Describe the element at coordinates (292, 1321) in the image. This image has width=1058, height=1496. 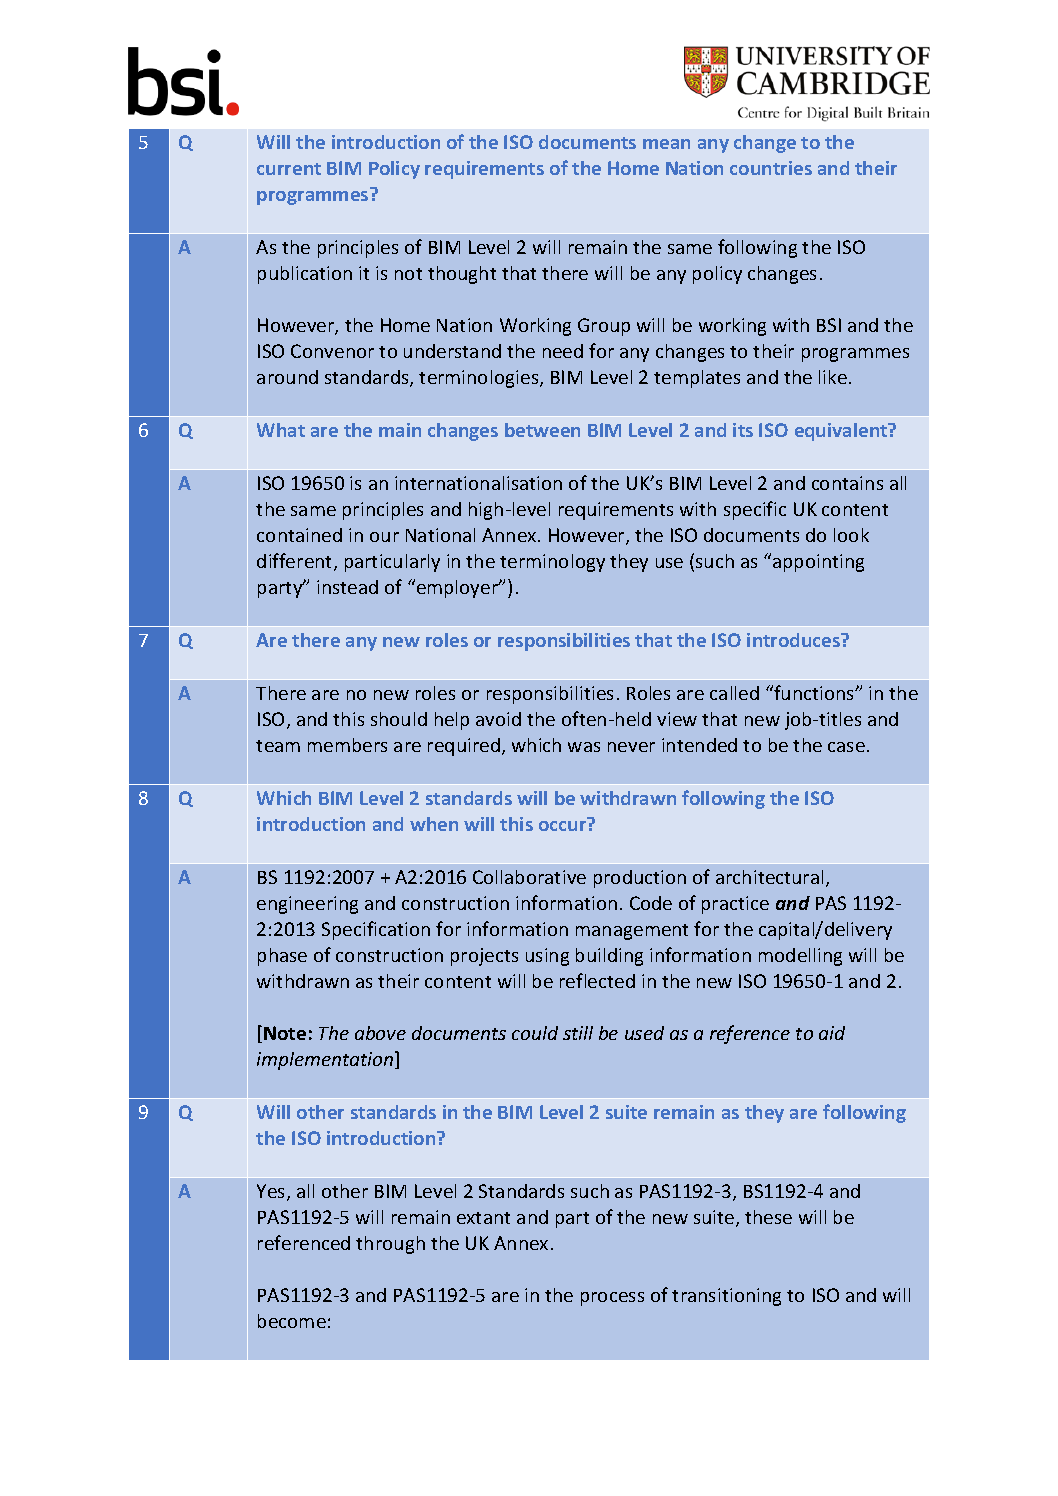
I see `become` at that location.
